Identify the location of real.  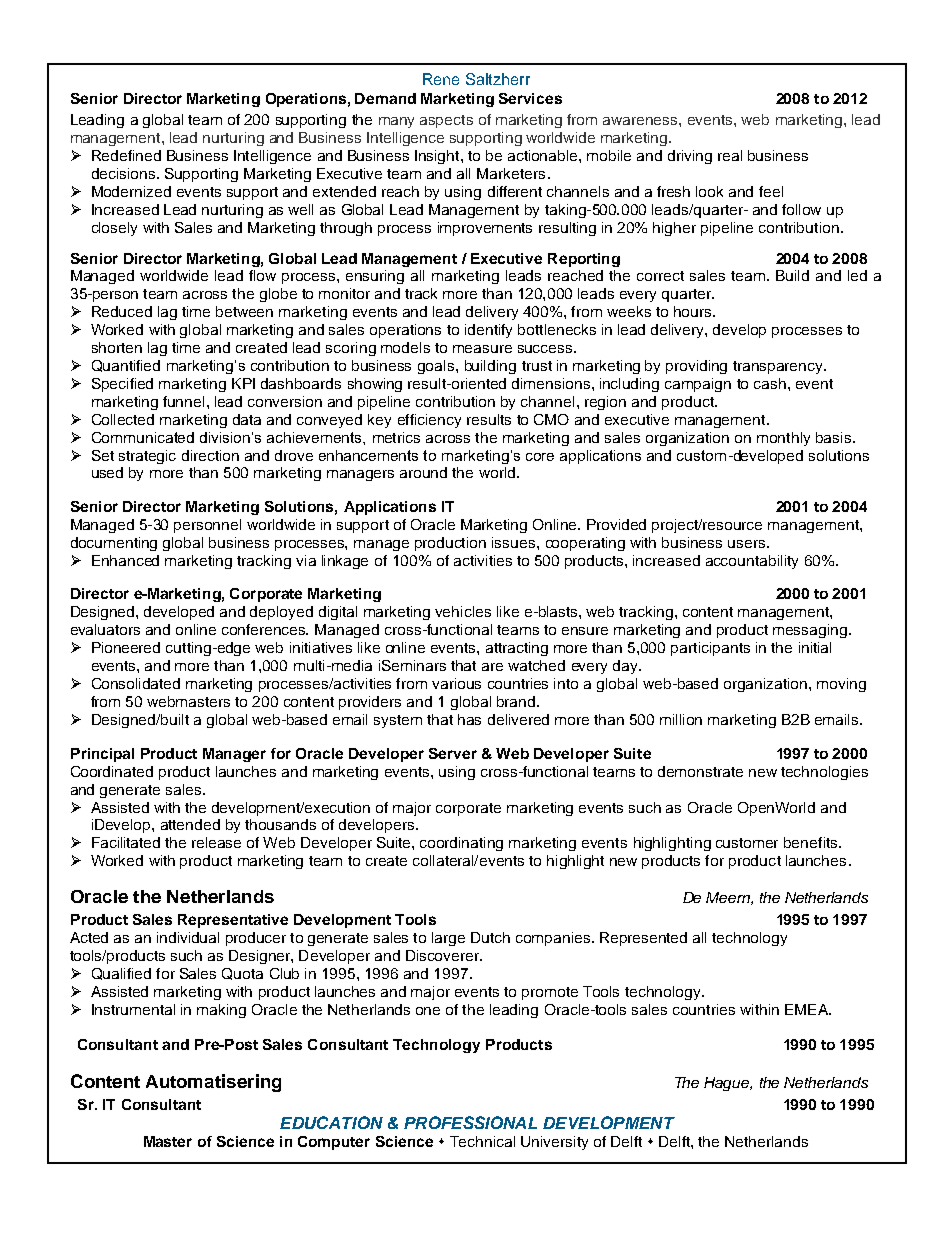
(730, 155).
